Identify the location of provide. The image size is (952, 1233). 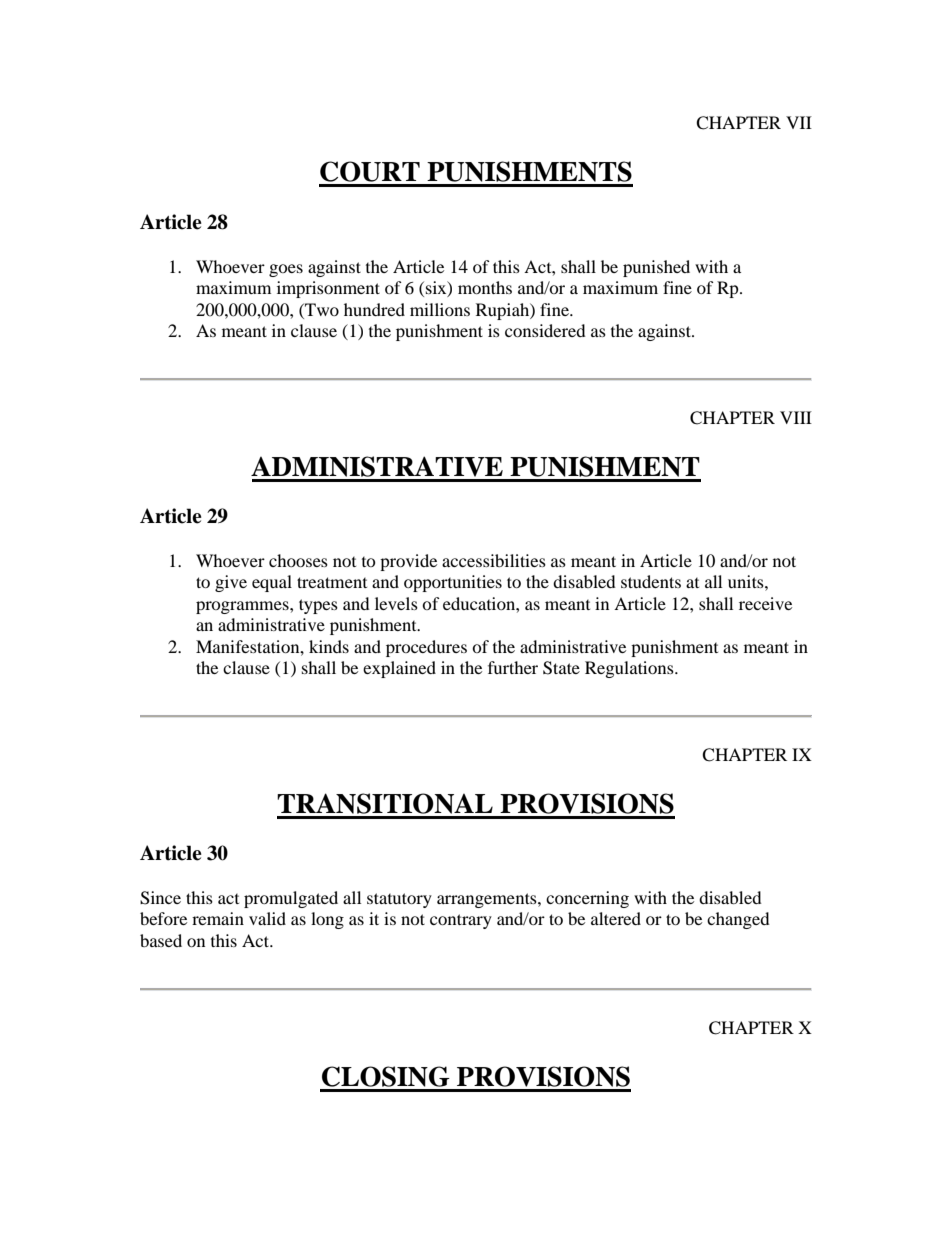
(408, 562).
